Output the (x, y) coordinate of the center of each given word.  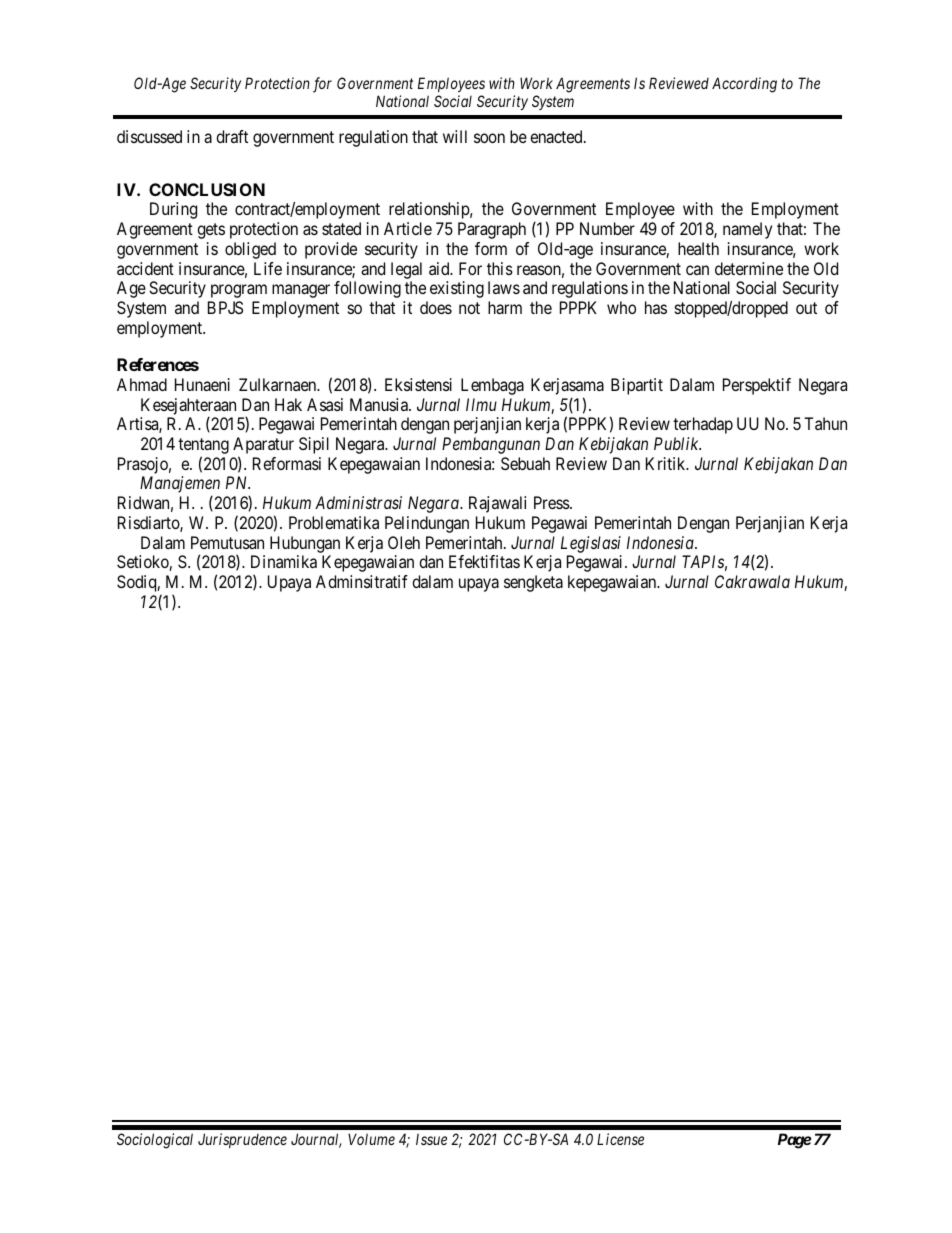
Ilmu (481, 404)
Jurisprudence (242, 1140)
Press (552, 502)
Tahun (825, 423)
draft (232, 136)
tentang (203, 447)
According (744, 85)
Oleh (404, 542)
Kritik (667, 463)
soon (489, 138)
